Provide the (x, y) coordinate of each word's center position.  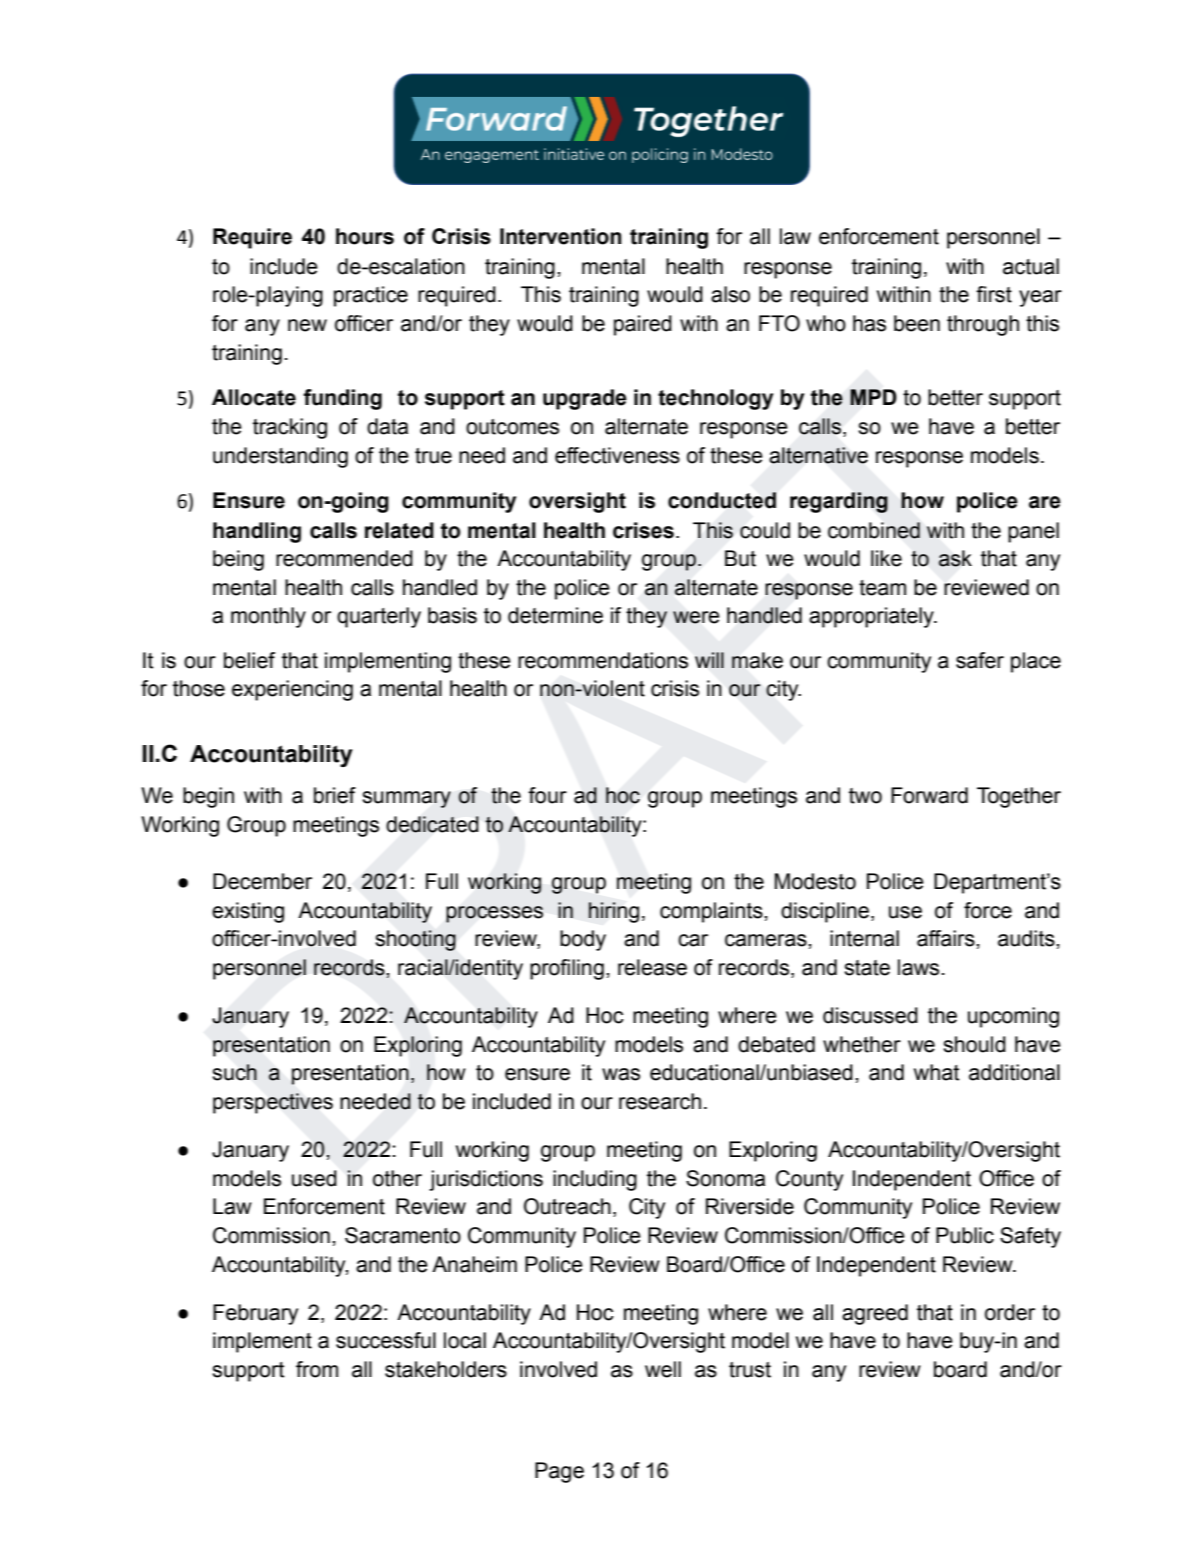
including (595, 1180)
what (937, 1072)
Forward (929, 795)
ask (955, 558)
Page (559, 1472)
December (262, 881)
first (994, 294)
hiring (614, 912)
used (314, 1178)
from (317, 1369)
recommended (344, 558)
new (307, 325)
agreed (875, 1314)
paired (643, 325)
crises (643, 530)
